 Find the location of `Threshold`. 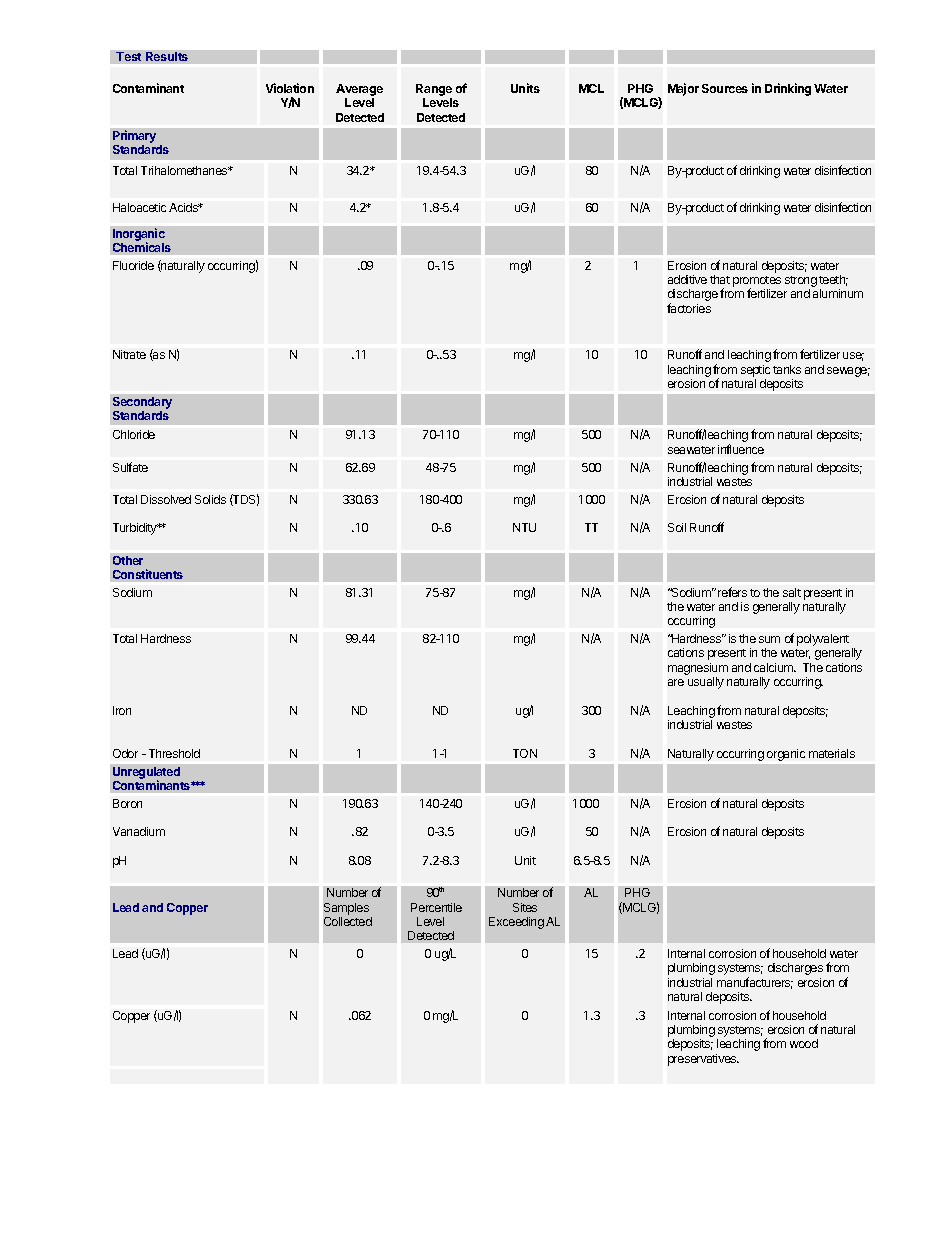

Threshold is located at coordinates (174, 753).
